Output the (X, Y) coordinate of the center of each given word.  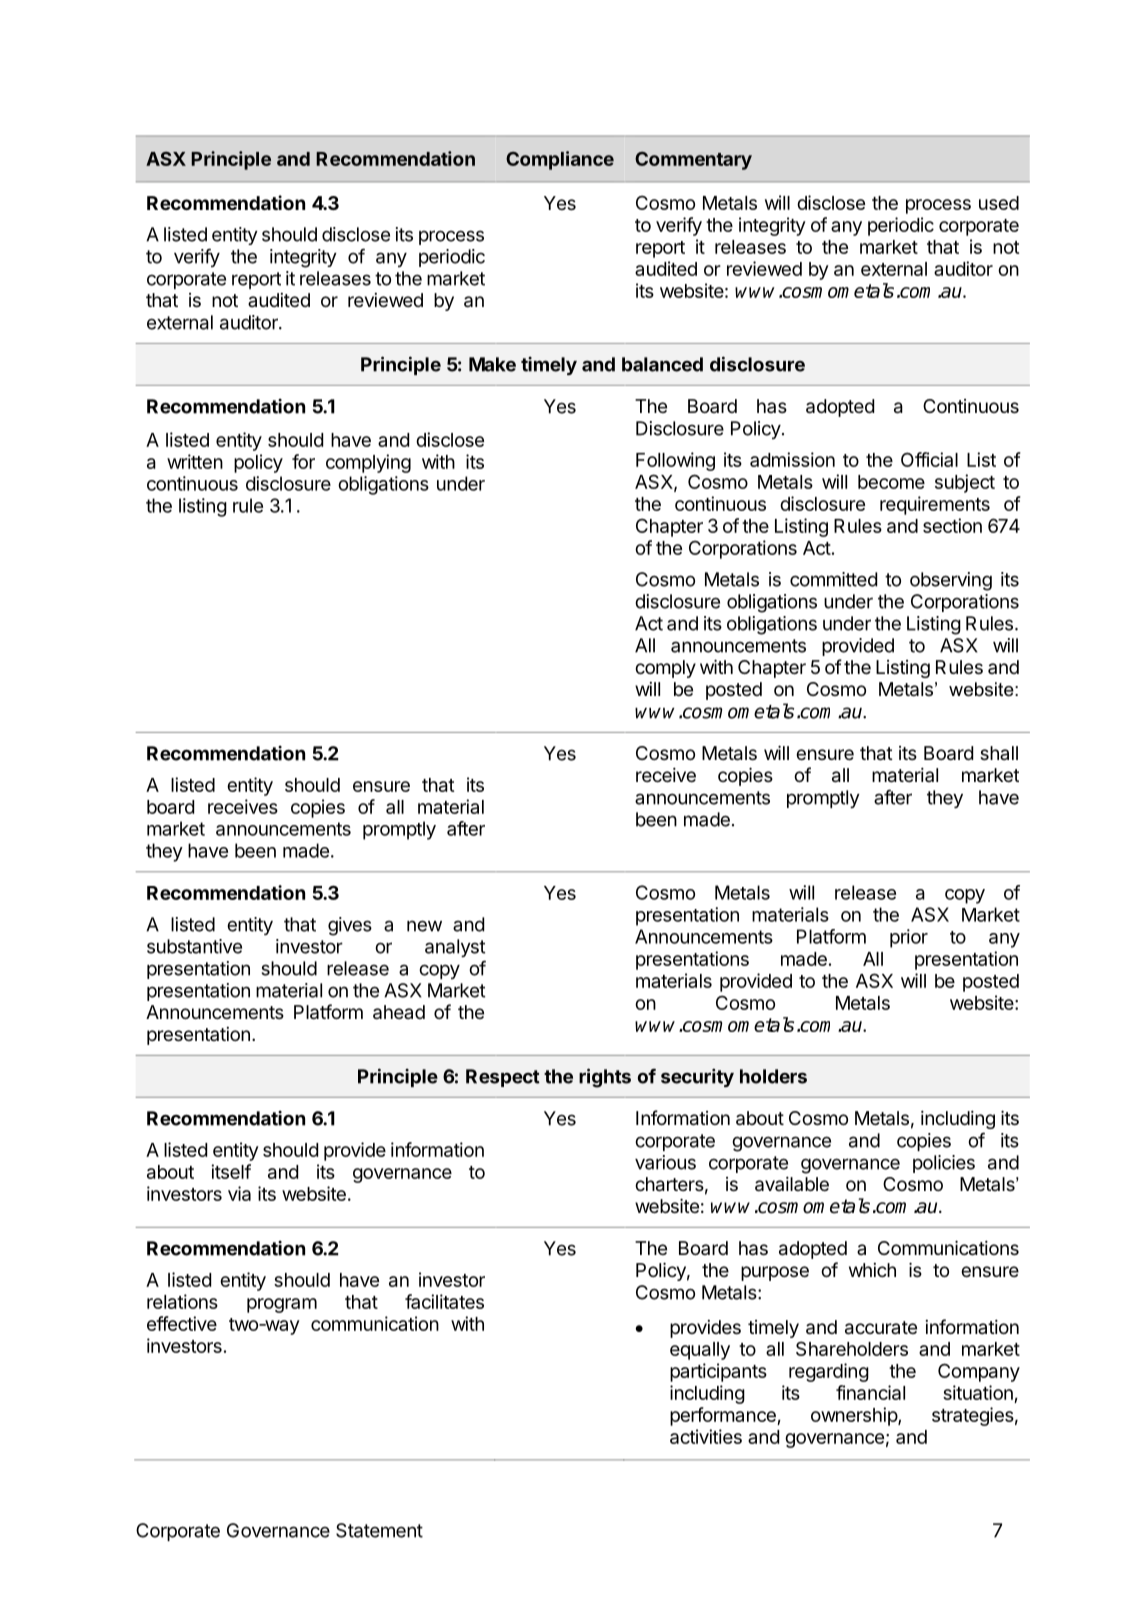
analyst (455, 948)
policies (944, 1164)
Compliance (560, 160)
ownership (855, 1416)
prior (909, 938)
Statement (379, 1530)
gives (350, 926)
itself (231, 1171)
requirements (935, 505)
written (195, 461)
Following (675, 461)
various (665, 1162)
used (999, 203)
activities (706, 1436)
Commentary (693, 161)
